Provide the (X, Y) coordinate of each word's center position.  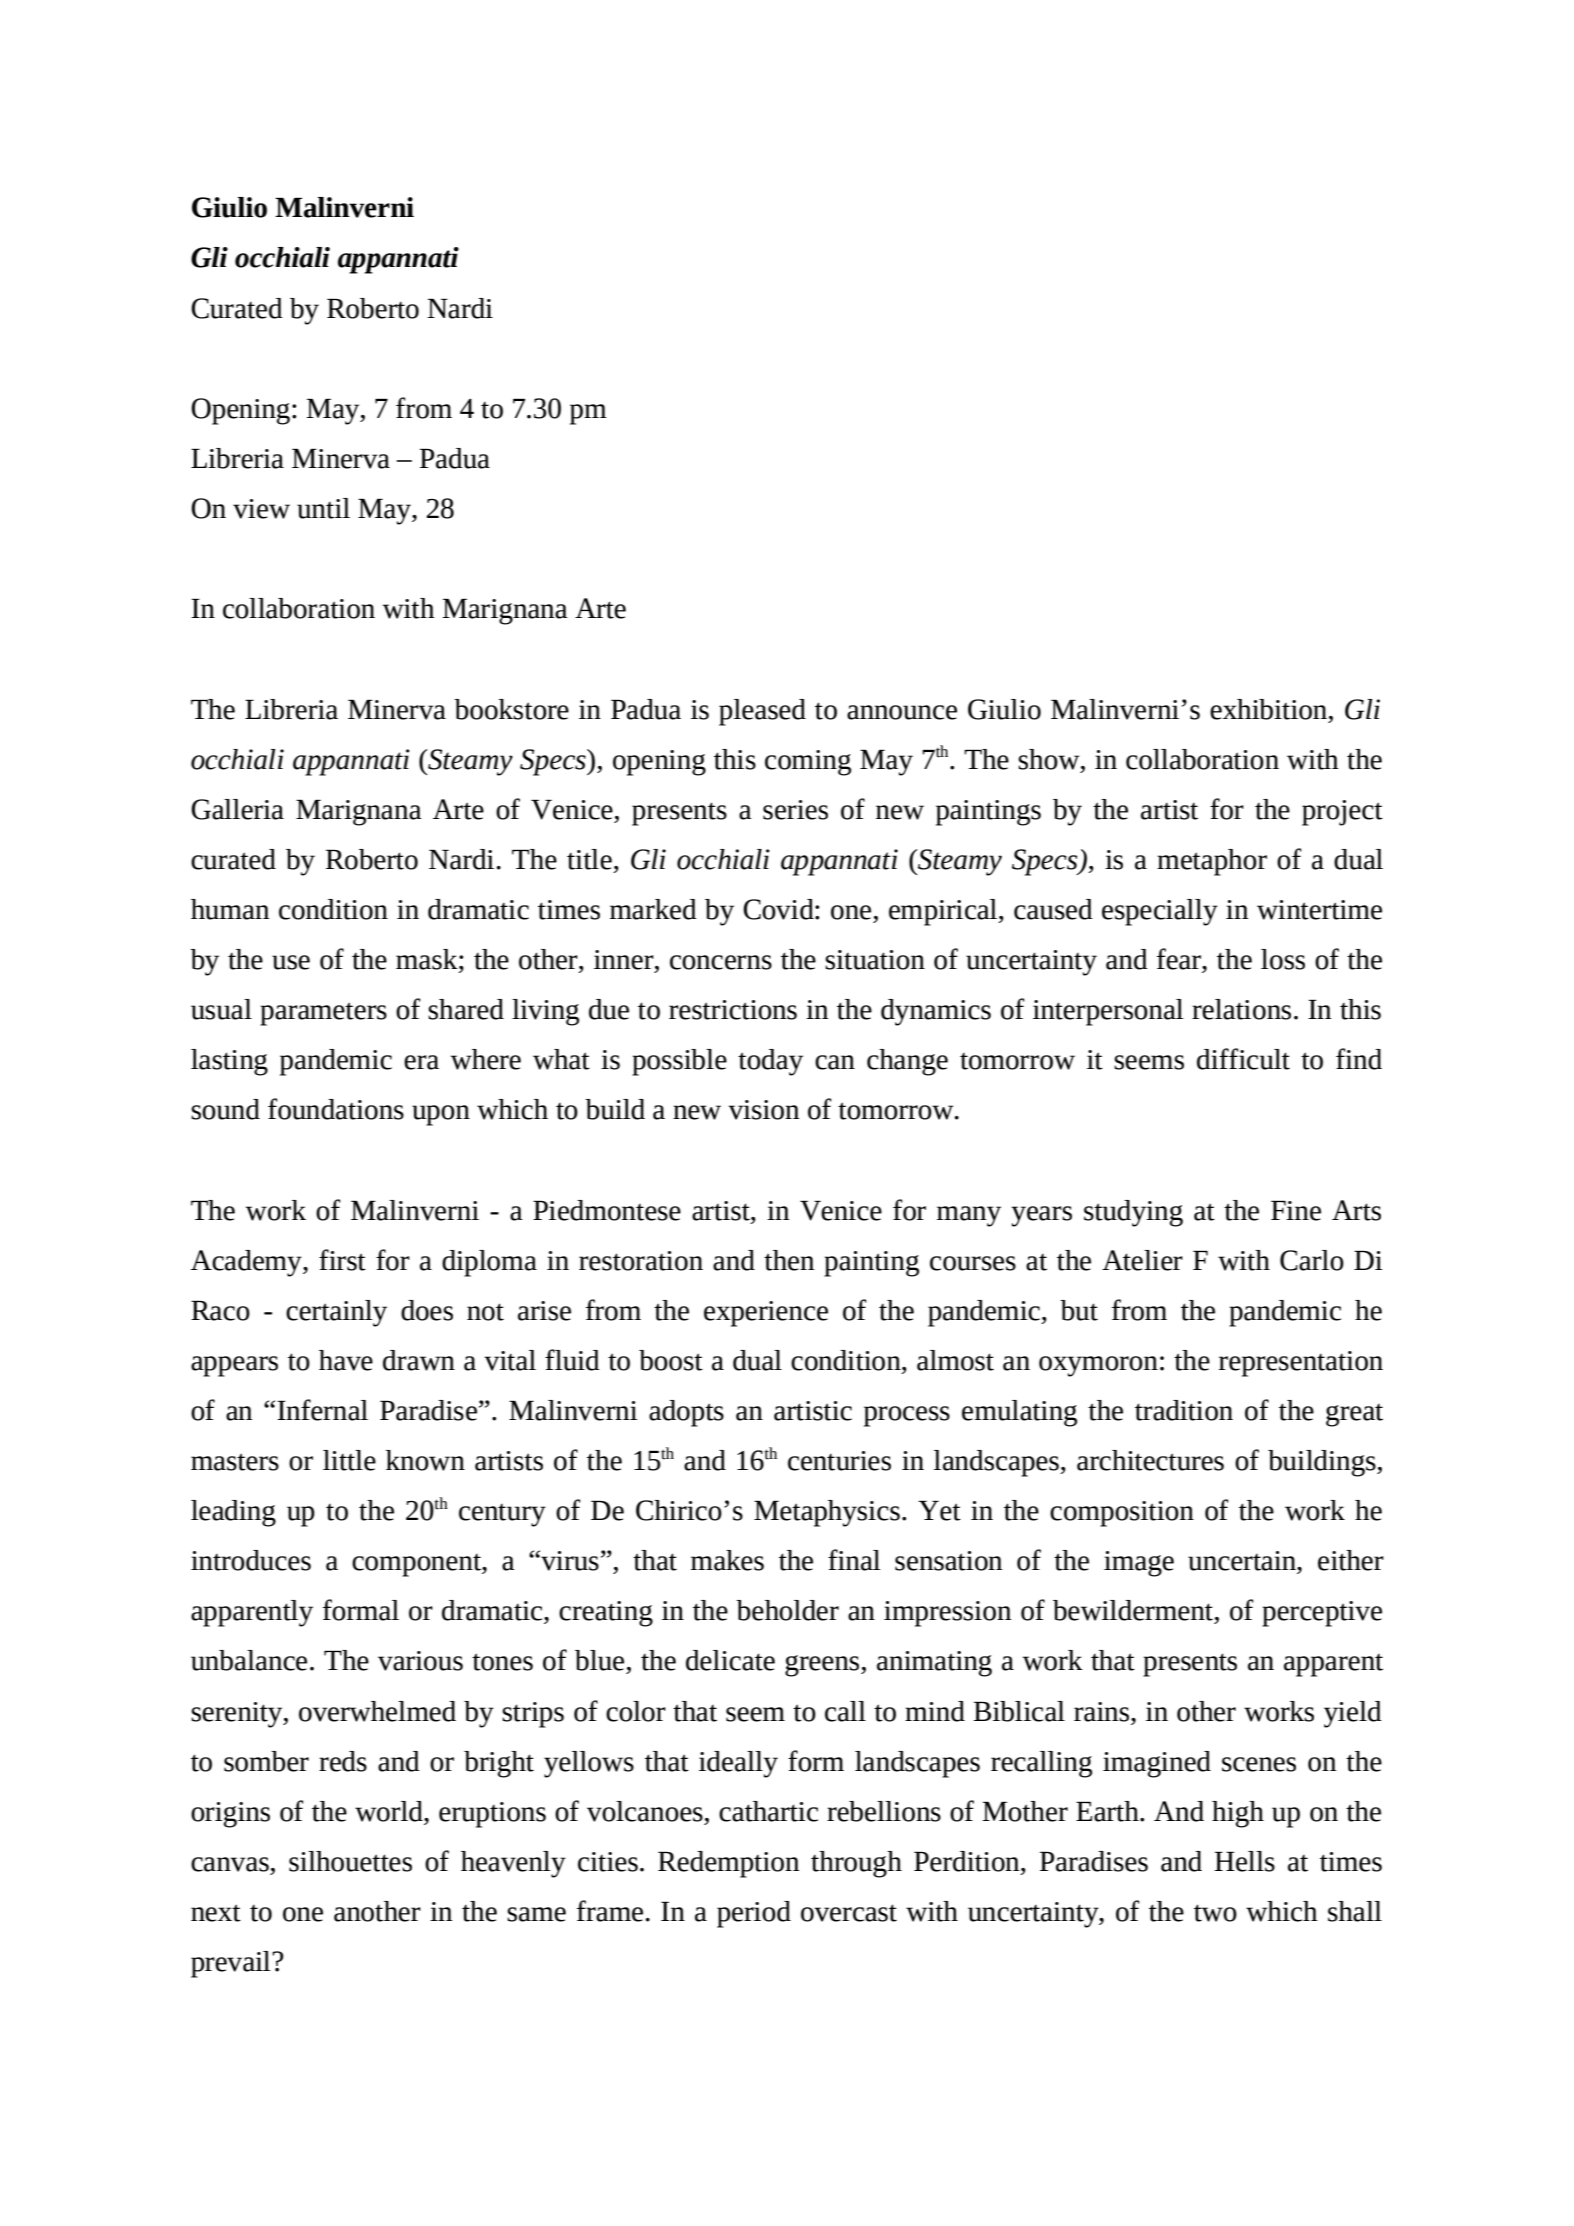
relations (1241, 1009)
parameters (323, 1014)
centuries (839, 1461)
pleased (762, 712)
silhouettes (350, 1861)
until (323, 508)
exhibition (1268, 709)
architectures (1150, 1460)
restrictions (733, 1010)
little (349, 1460)
